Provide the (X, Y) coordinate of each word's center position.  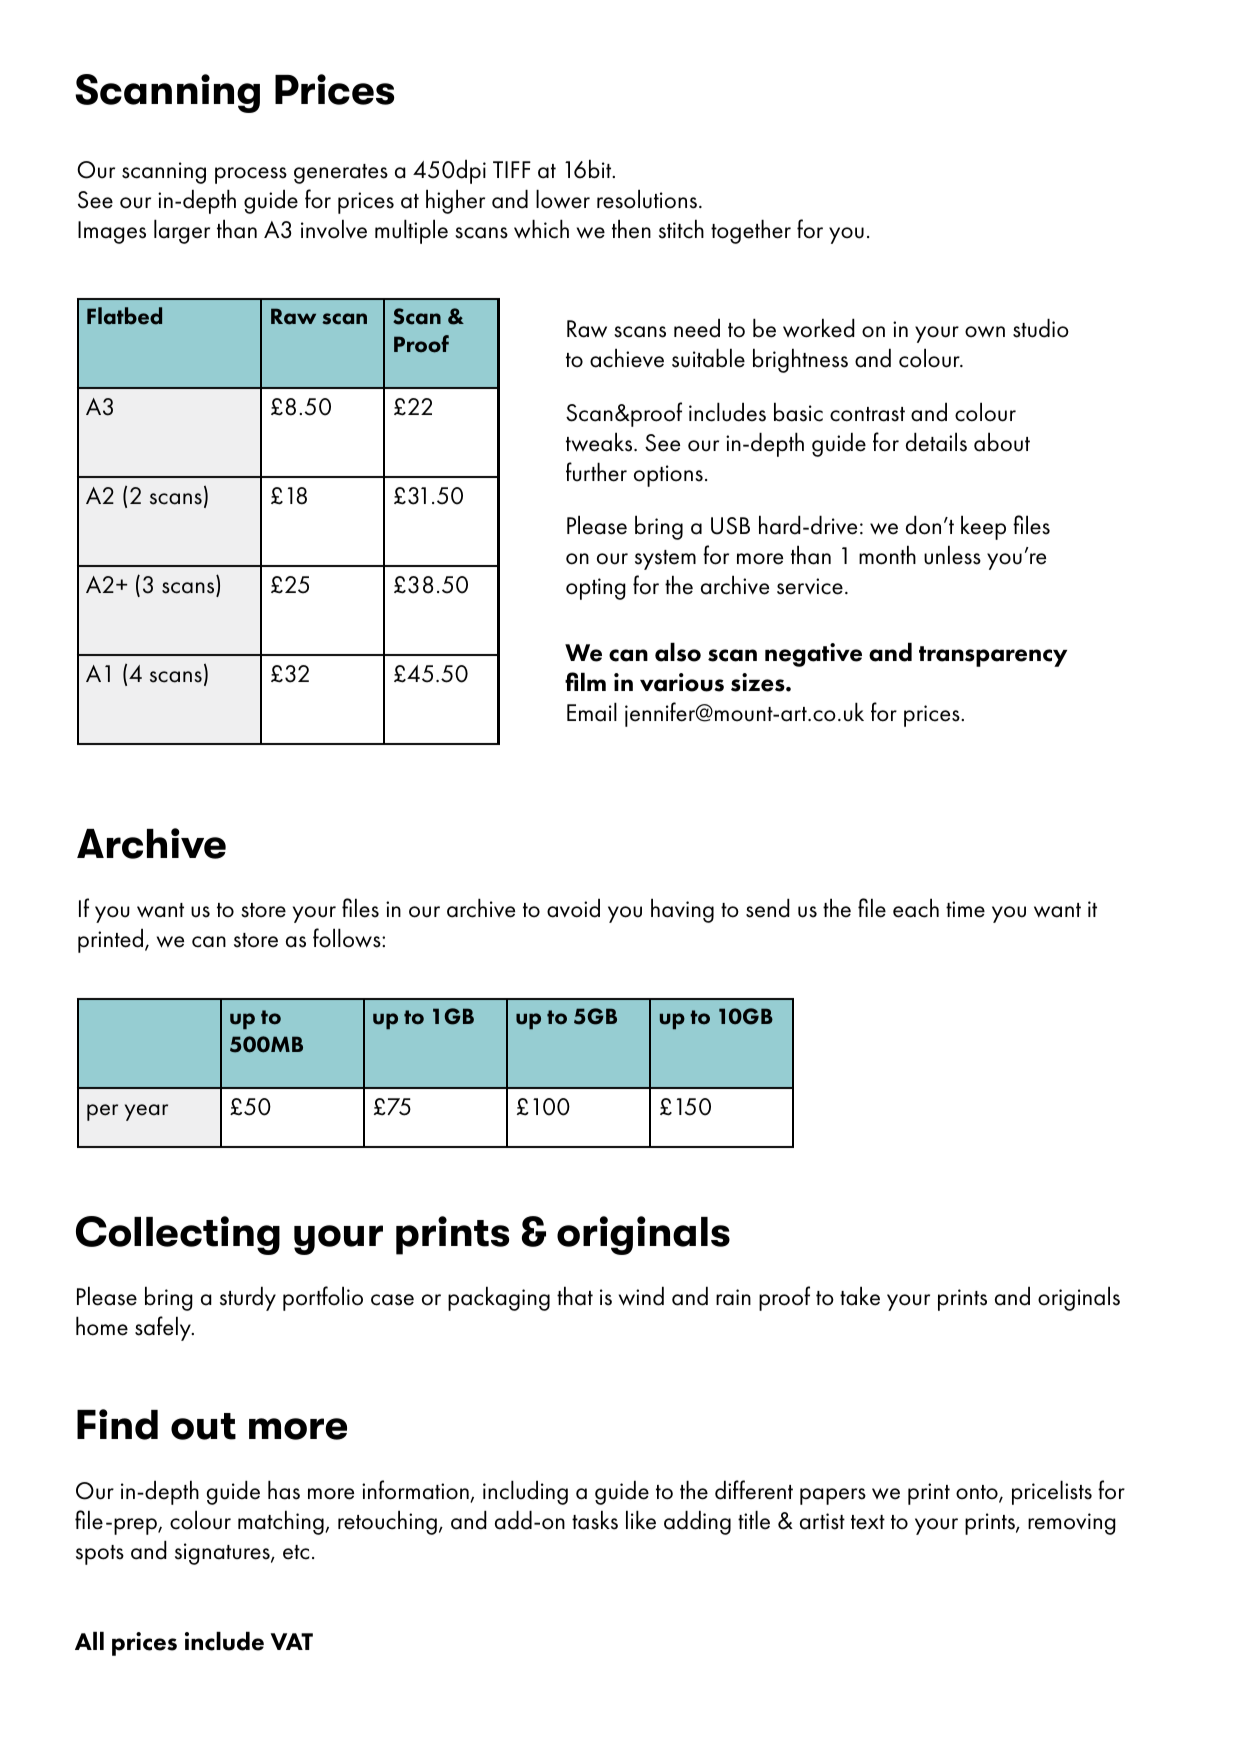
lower (563, 199)
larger (182, 231)
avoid (573, 908)
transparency (993, 656)
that (575, 1296)
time (965, 909)
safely (164, 1328)
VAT (292, 1641)
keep (983, 527)
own (985, 332)
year (146, 1112)
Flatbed (124, 316)
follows (348, 938)
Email (592, 712)
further (596, 472)
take (860, 1296)
